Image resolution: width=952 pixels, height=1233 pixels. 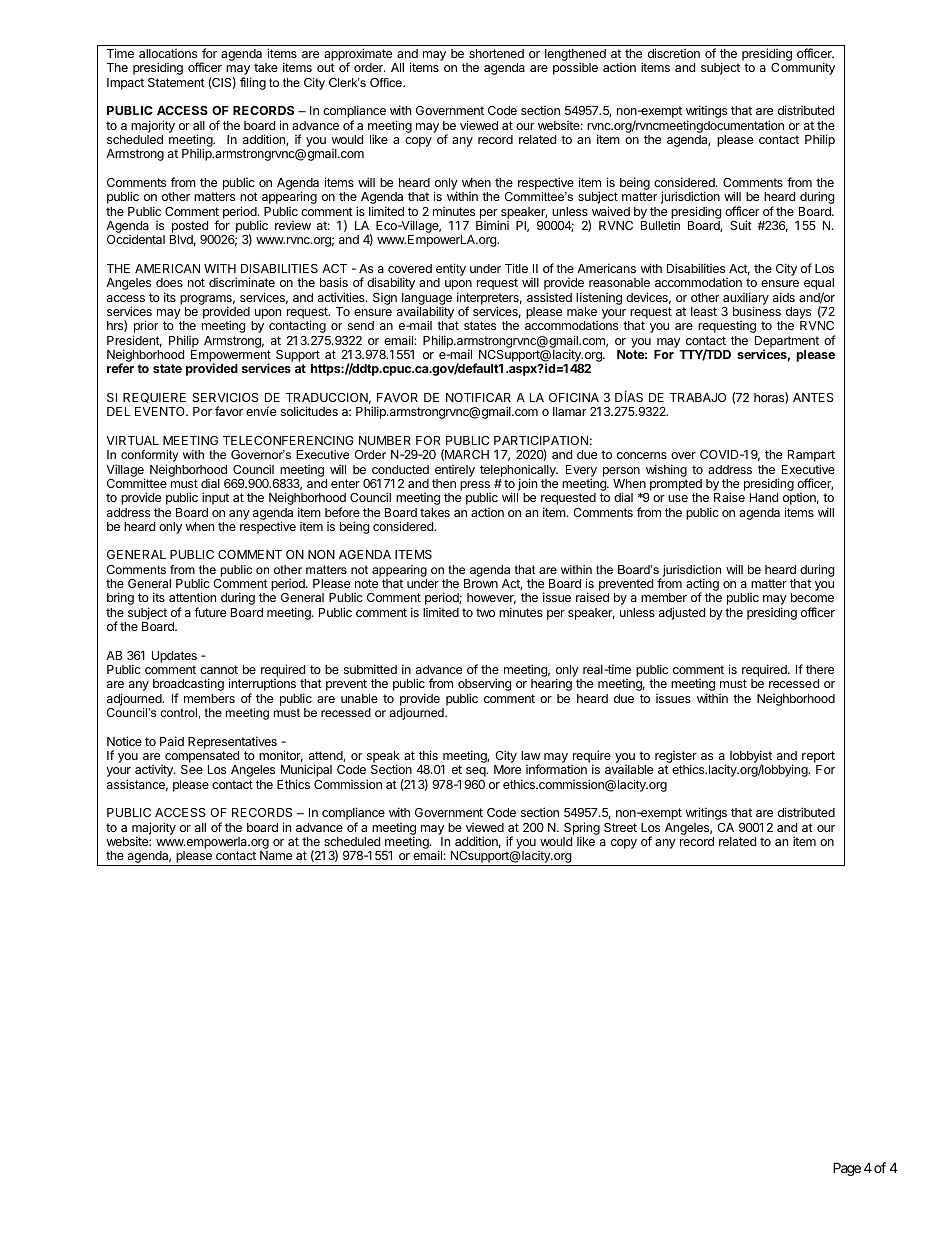 I want to click on filing, so click(x=253, y=83).
